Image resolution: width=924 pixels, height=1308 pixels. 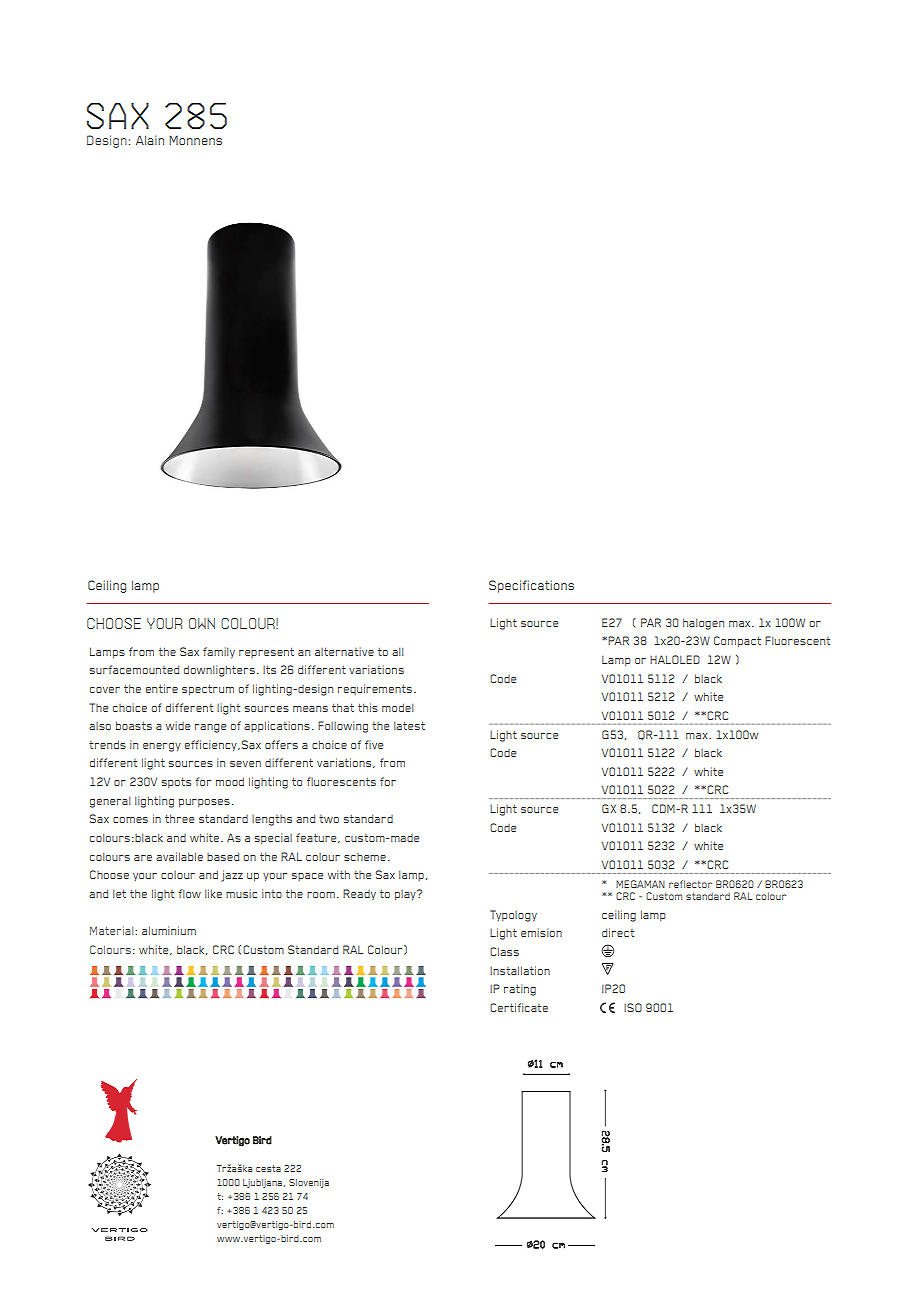 What do you see at coordinates (531, 586) in the screenshot?
I see `Specifications` at bounding box center [531, 586].
